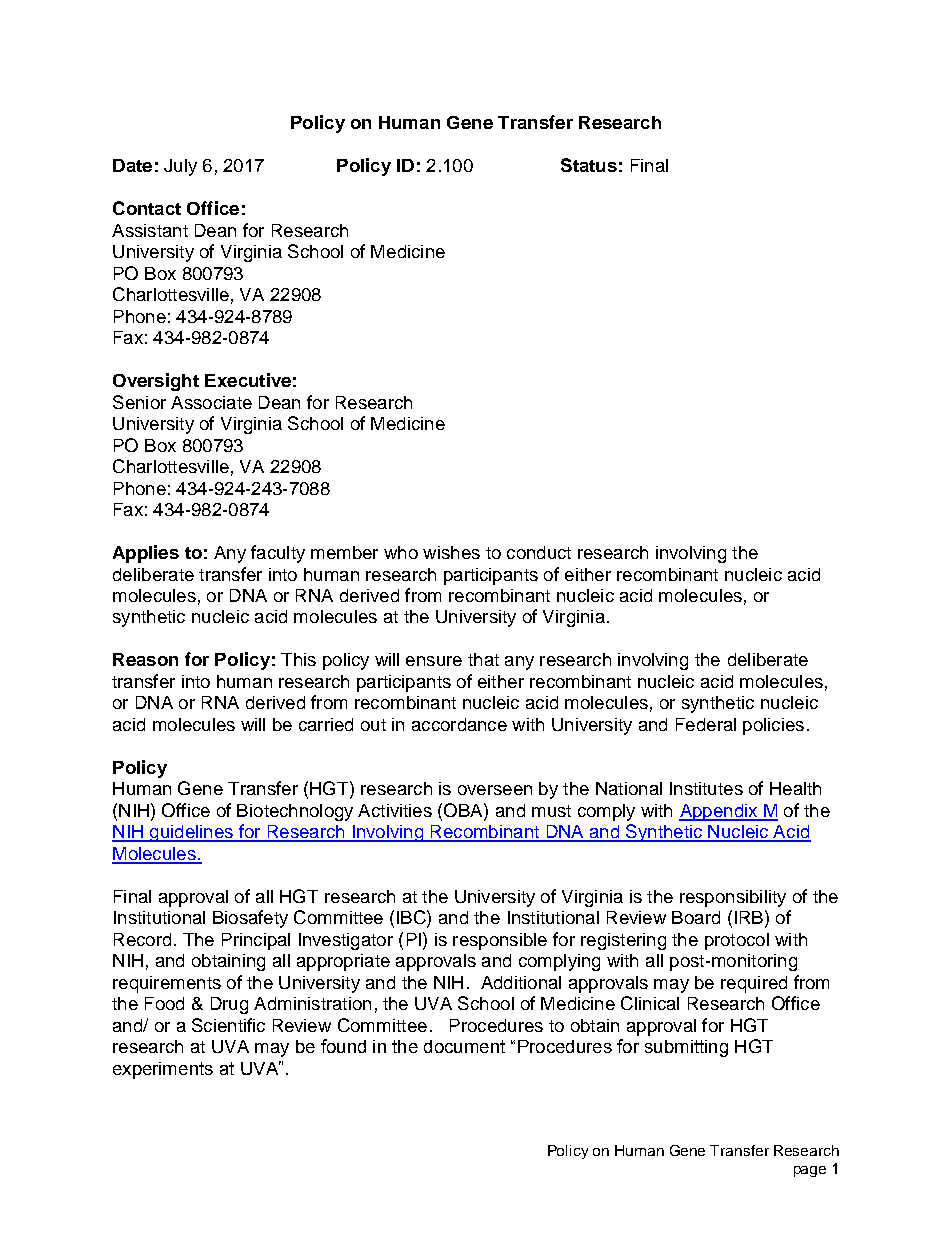  Describe the element at coordinates (810, 1171) in the page. I see `page` at that location.
